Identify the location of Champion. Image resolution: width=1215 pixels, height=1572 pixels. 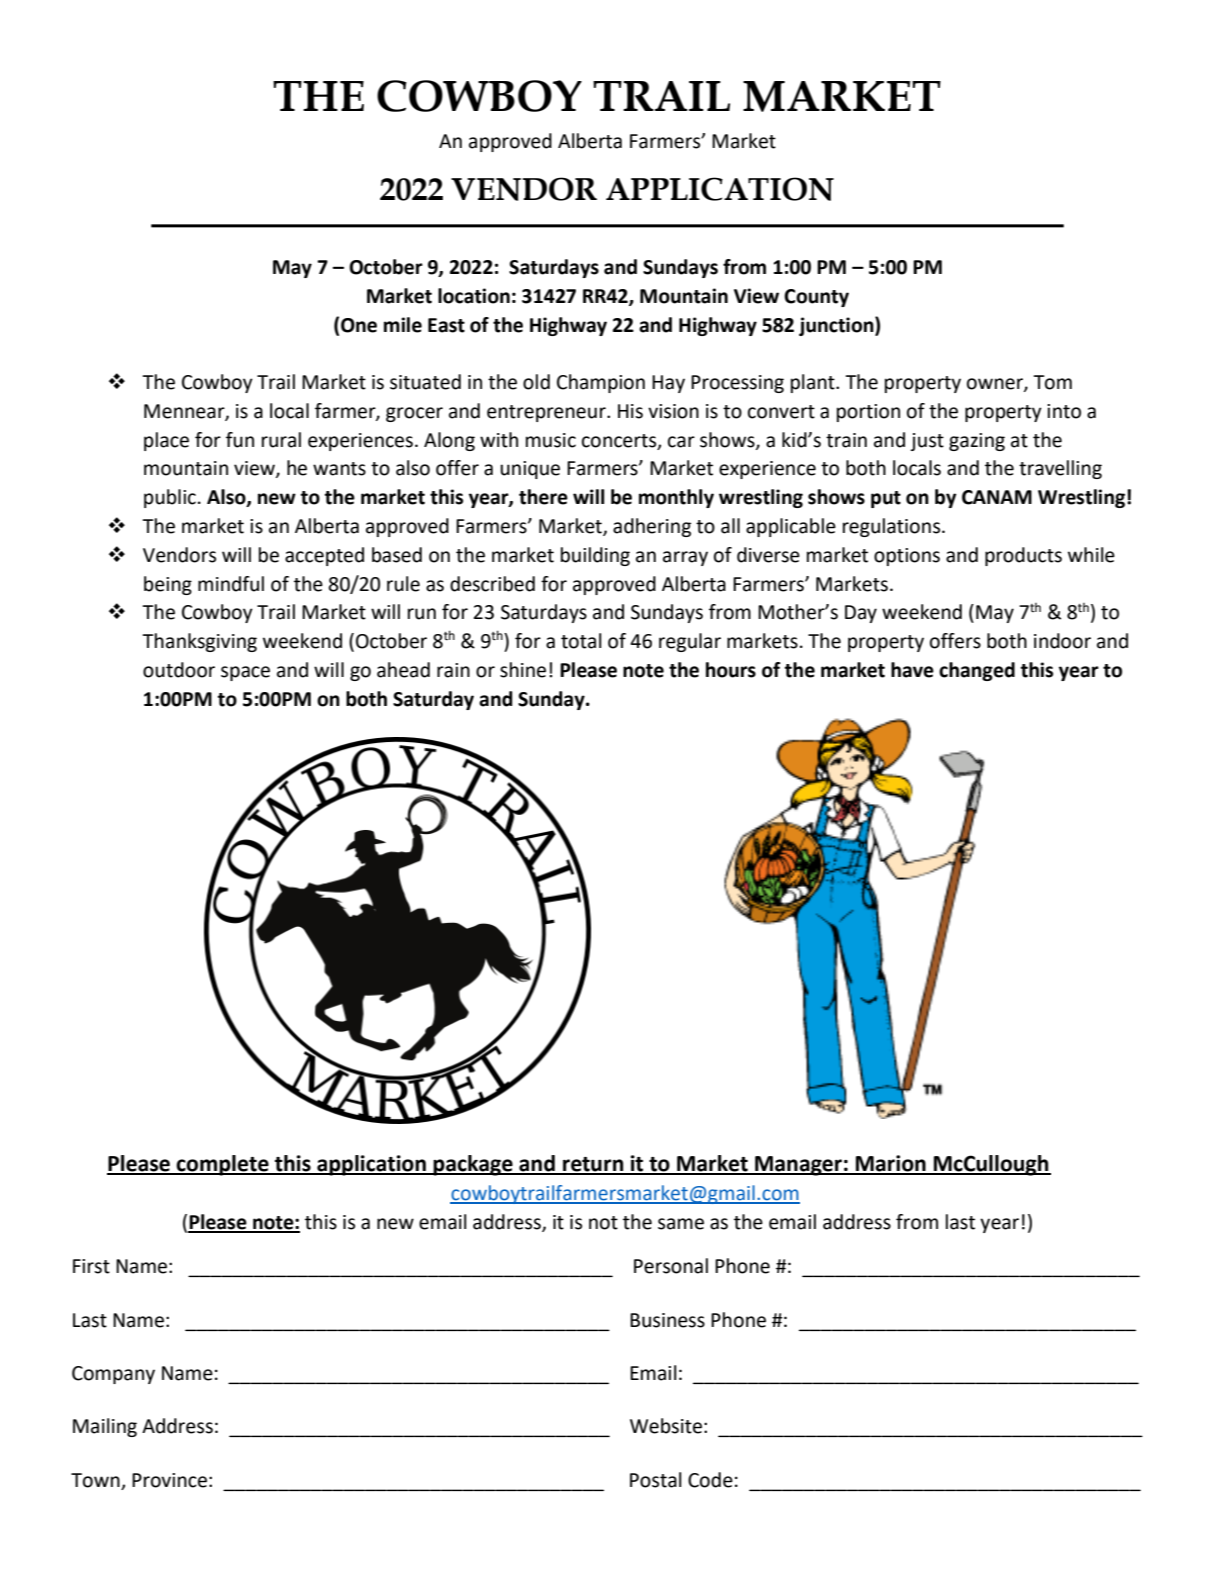
(601, 383).
